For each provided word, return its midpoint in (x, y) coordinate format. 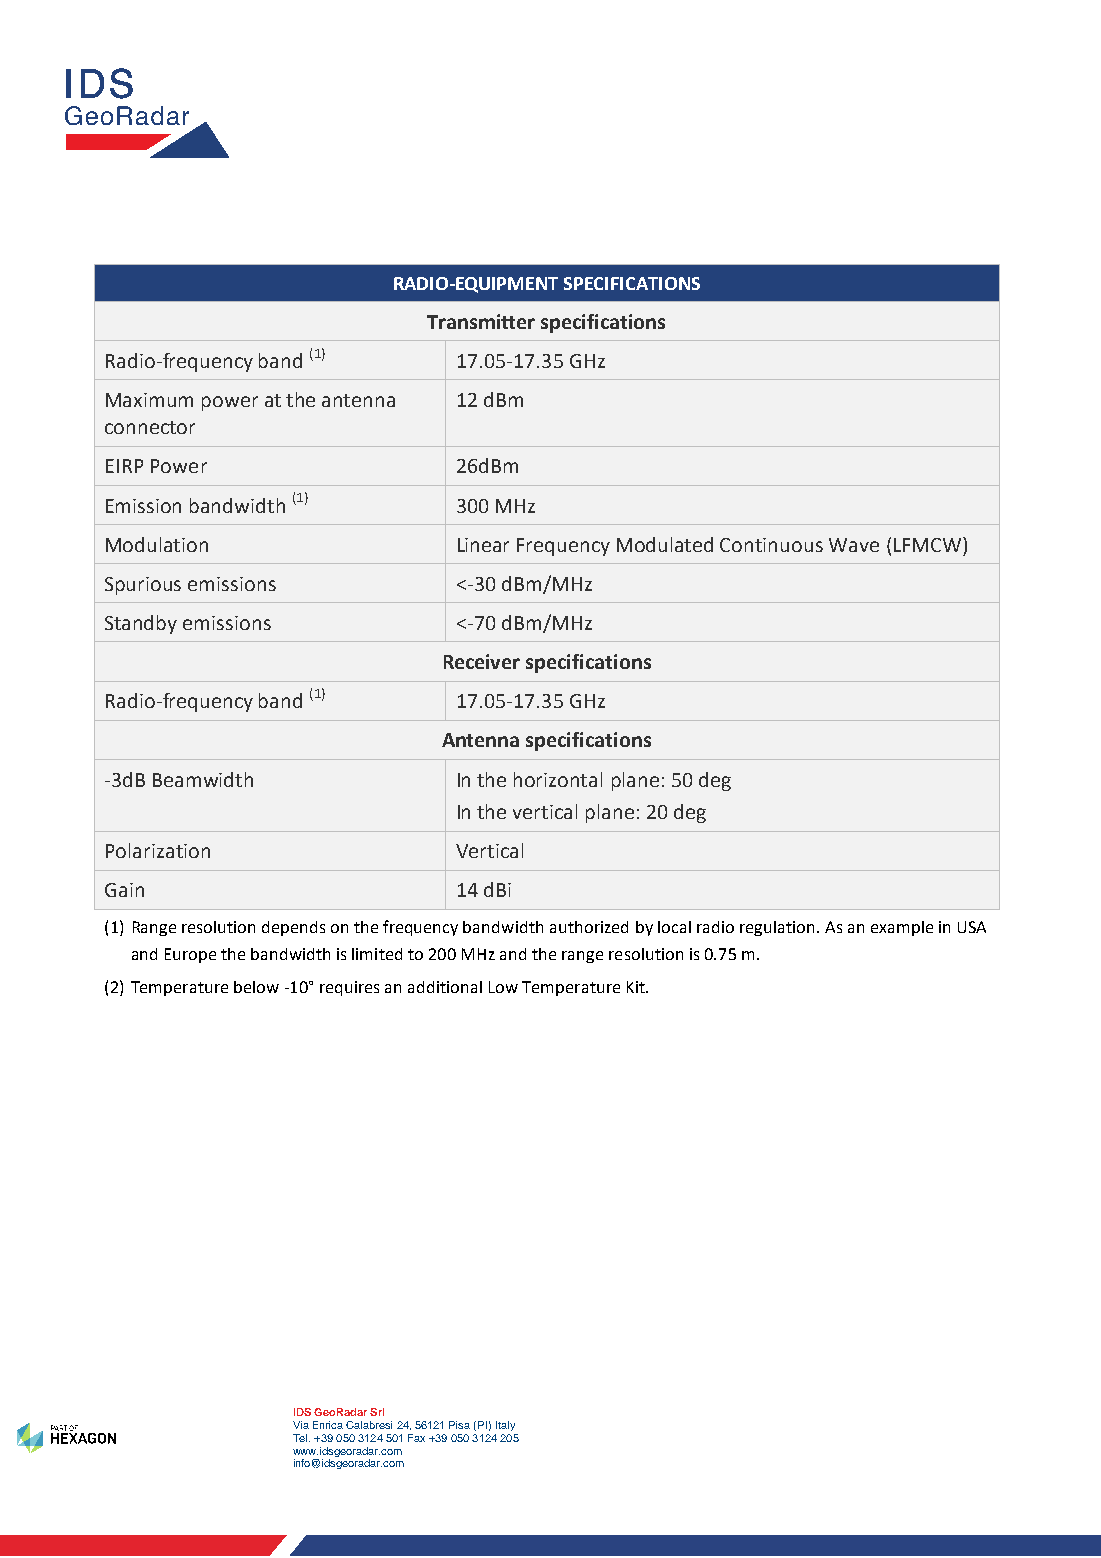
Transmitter (481, 321)
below (256, 987)
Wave (854, 545)
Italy (505, 1426)
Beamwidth (203, 779)
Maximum (149, 400)
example (902, 928)
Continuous (771, 545)
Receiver (482, 661)
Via (301, 1425)
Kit (637, 987)
